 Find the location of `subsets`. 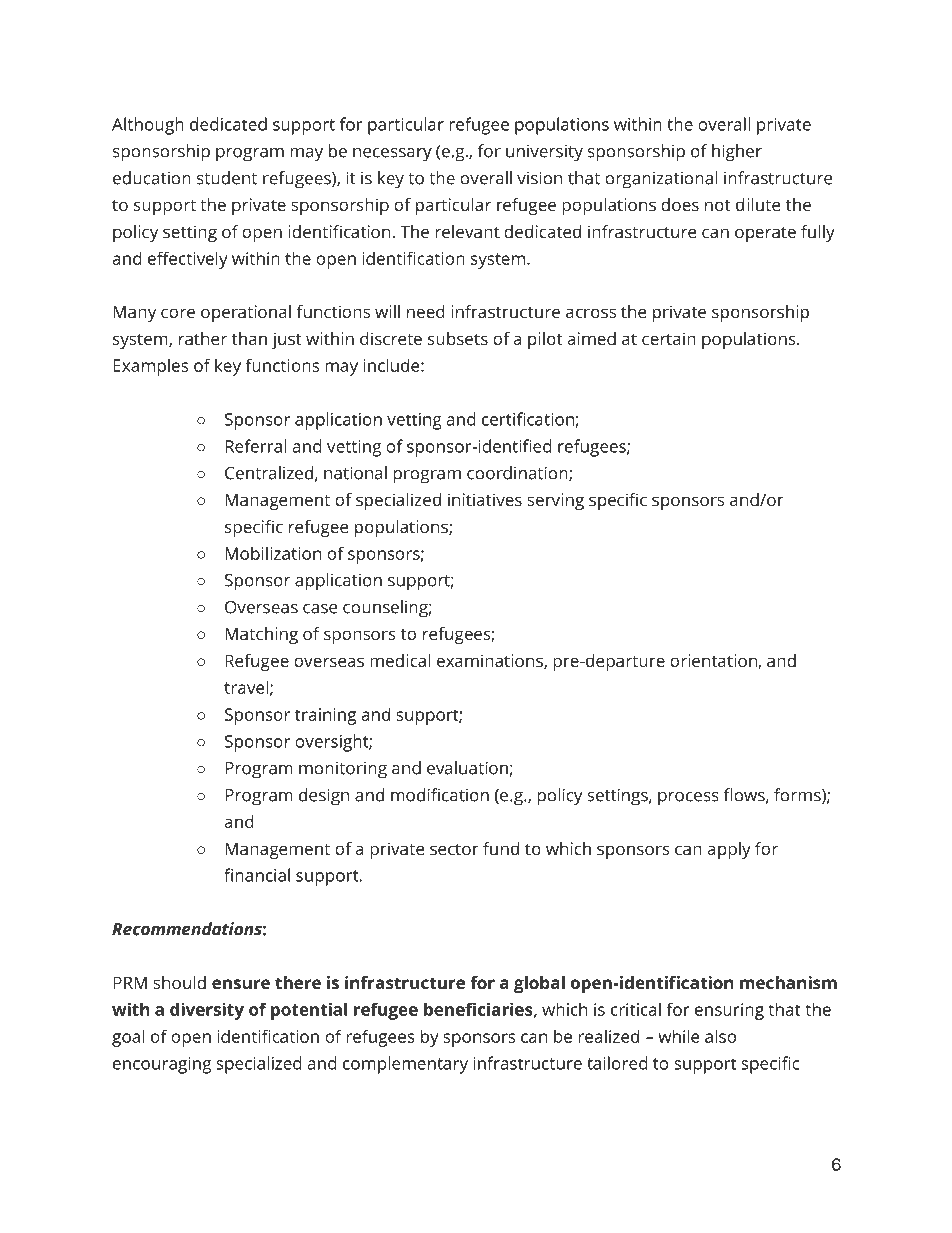

subsets is located at coordinates (458, 338).
